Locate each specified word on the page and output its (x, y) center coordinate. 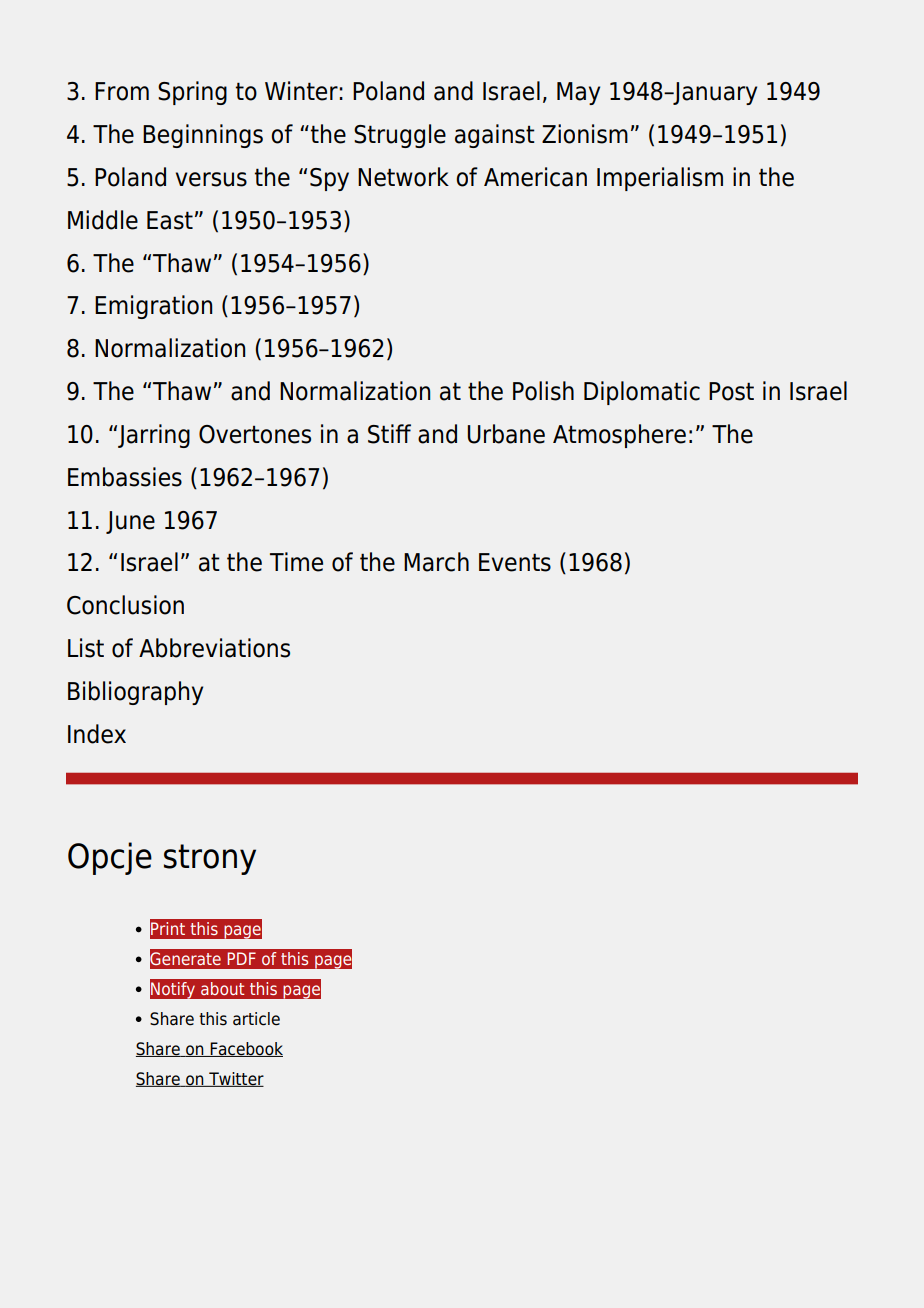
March (436, 562)
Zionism (585, 134)
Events (515, 562)
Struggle (400, 136)
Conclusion (125, 605)
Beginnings (203, 136)
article (256, 1019)
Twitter (235, 1079)
